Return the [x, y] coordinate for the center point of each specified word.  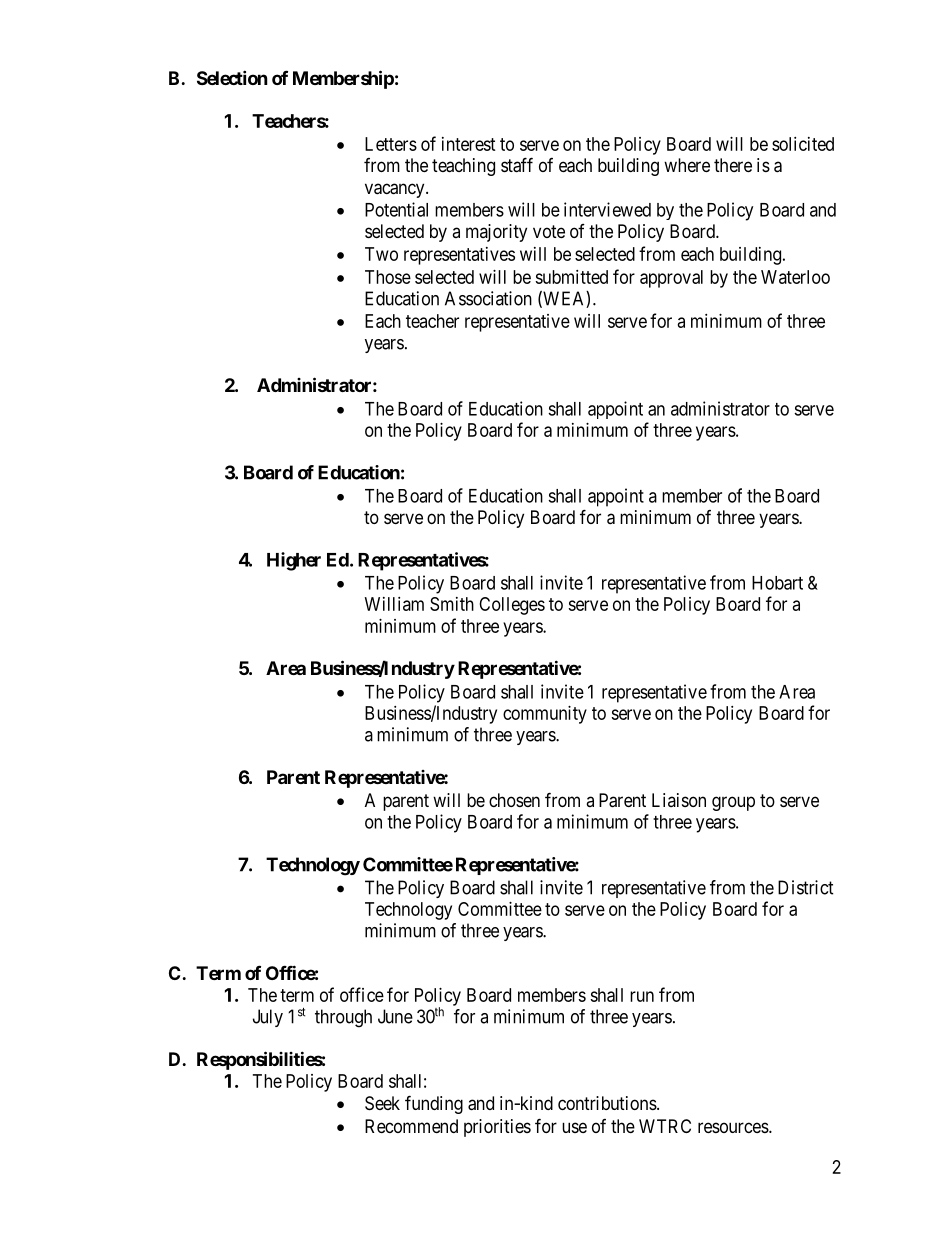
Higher [294, 561]
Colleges [512, 606]
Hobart [777, 583]
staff [517, 165]
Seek [382, 1103]
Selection [232, 77]
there [733, 165]
